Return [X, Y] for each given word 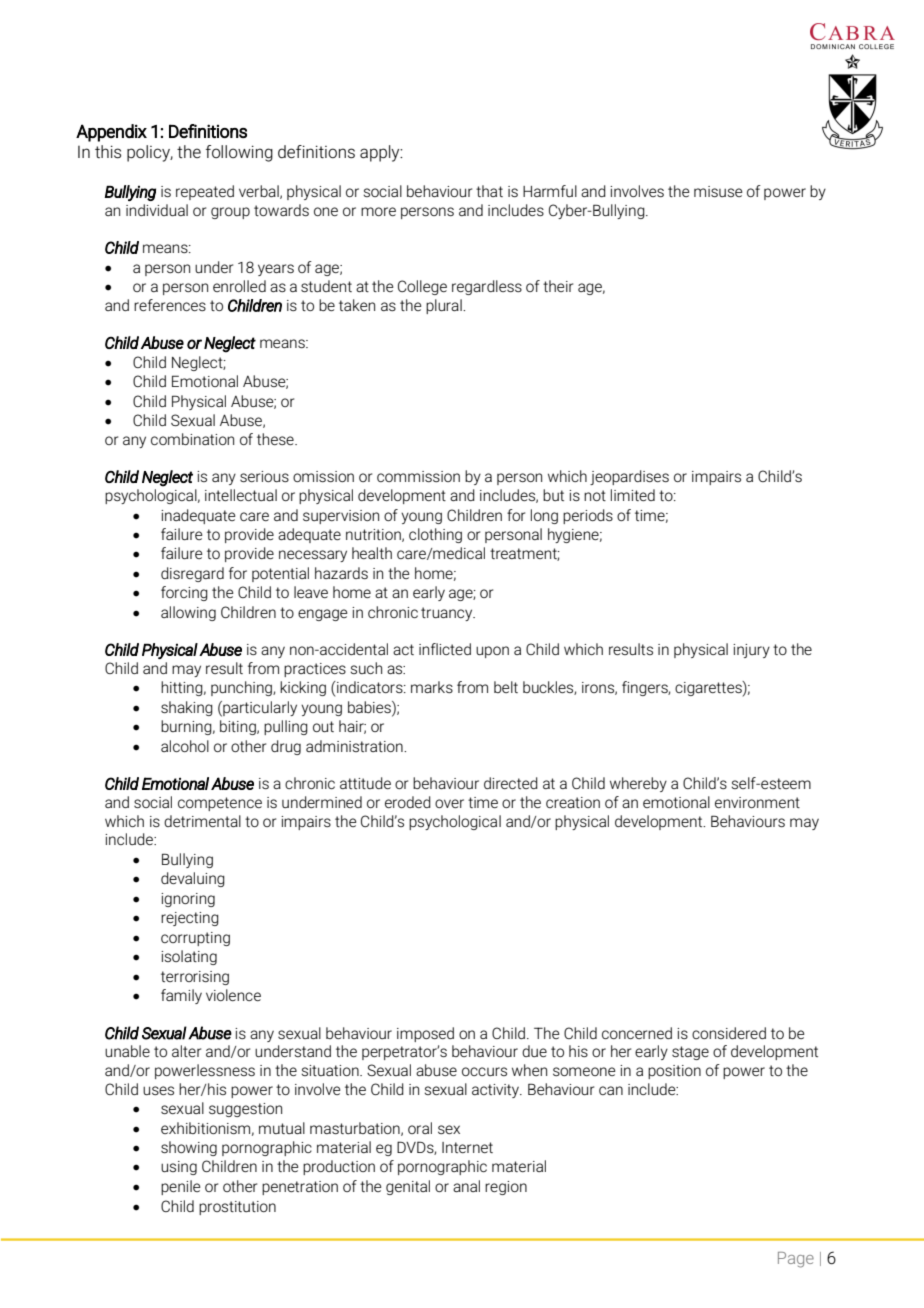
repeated [205, 192]
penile [180, 1187]
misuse [718, 191]
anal [466, 1186]
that [489, 191]
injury [751, 651]
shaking [187, 708]
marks [432, 687]
